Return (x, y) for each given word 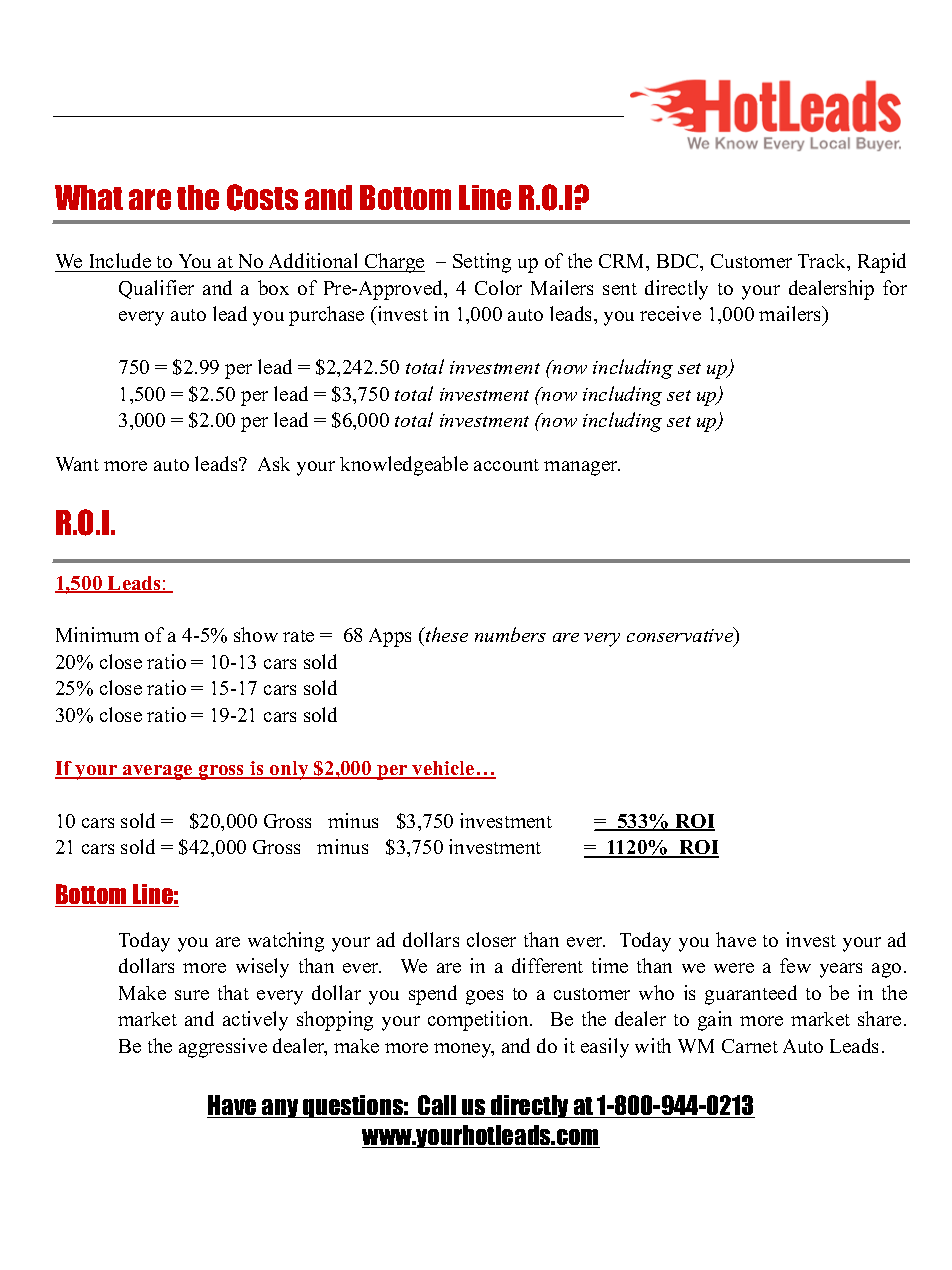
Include (119, 262)
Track (823, 262)
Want (77, 464)
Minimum (97, 634)
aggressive (223, 1048)
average (158, 772)
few (795, 965)
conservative (681, 636)
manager (582, 468)
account (506, 465)
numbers (510, 634)
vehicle (444, 769)
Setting (482, 263)
